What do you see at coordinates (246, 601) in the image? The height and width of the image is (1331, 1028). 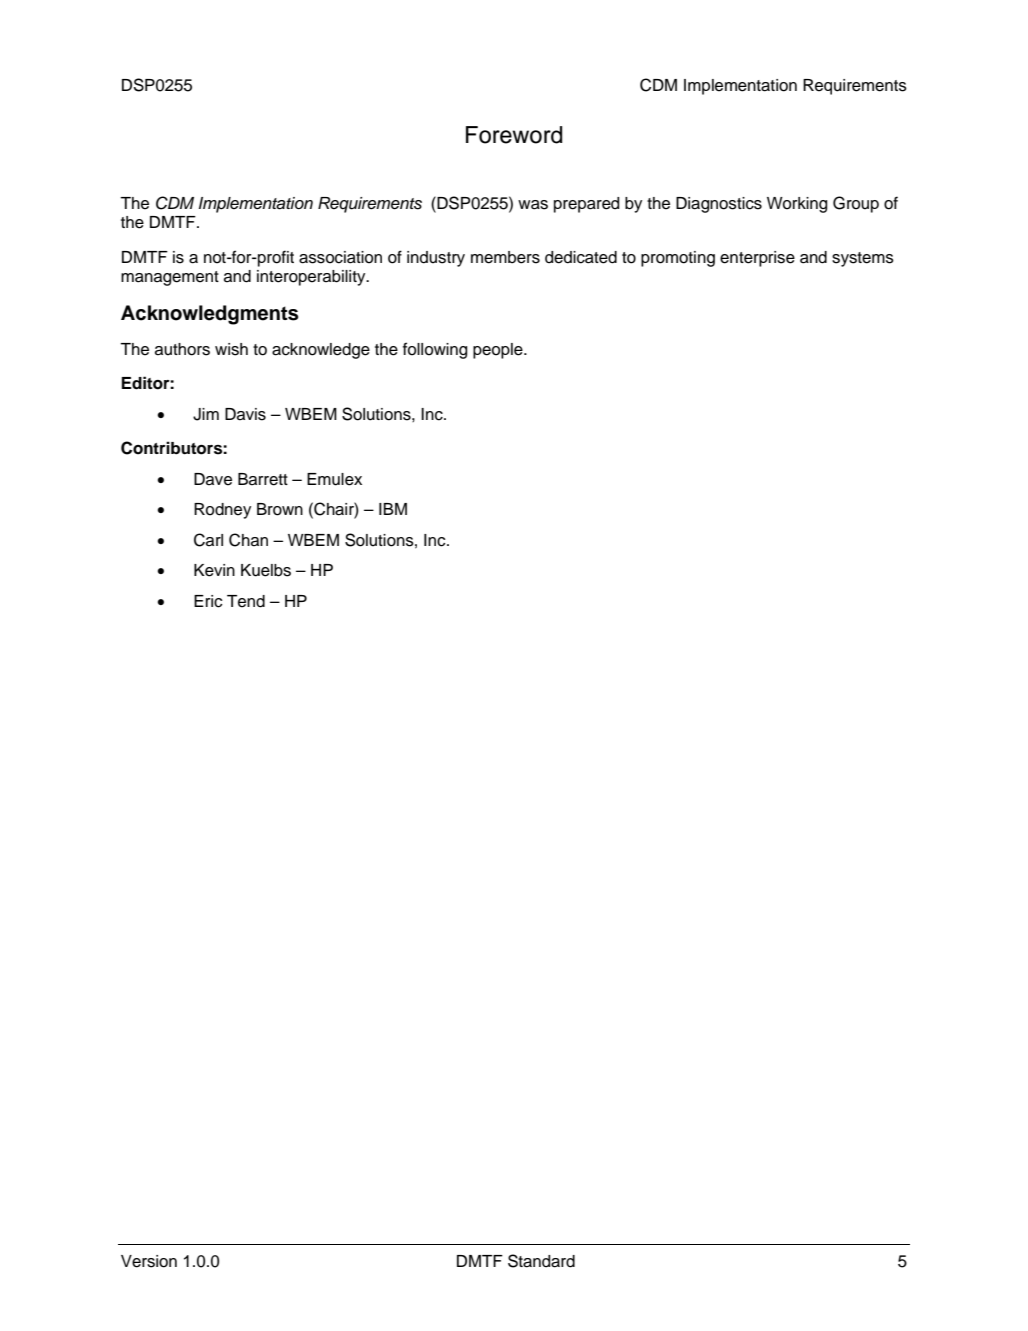 I see `Tend` at bounding box center [246, 601].
